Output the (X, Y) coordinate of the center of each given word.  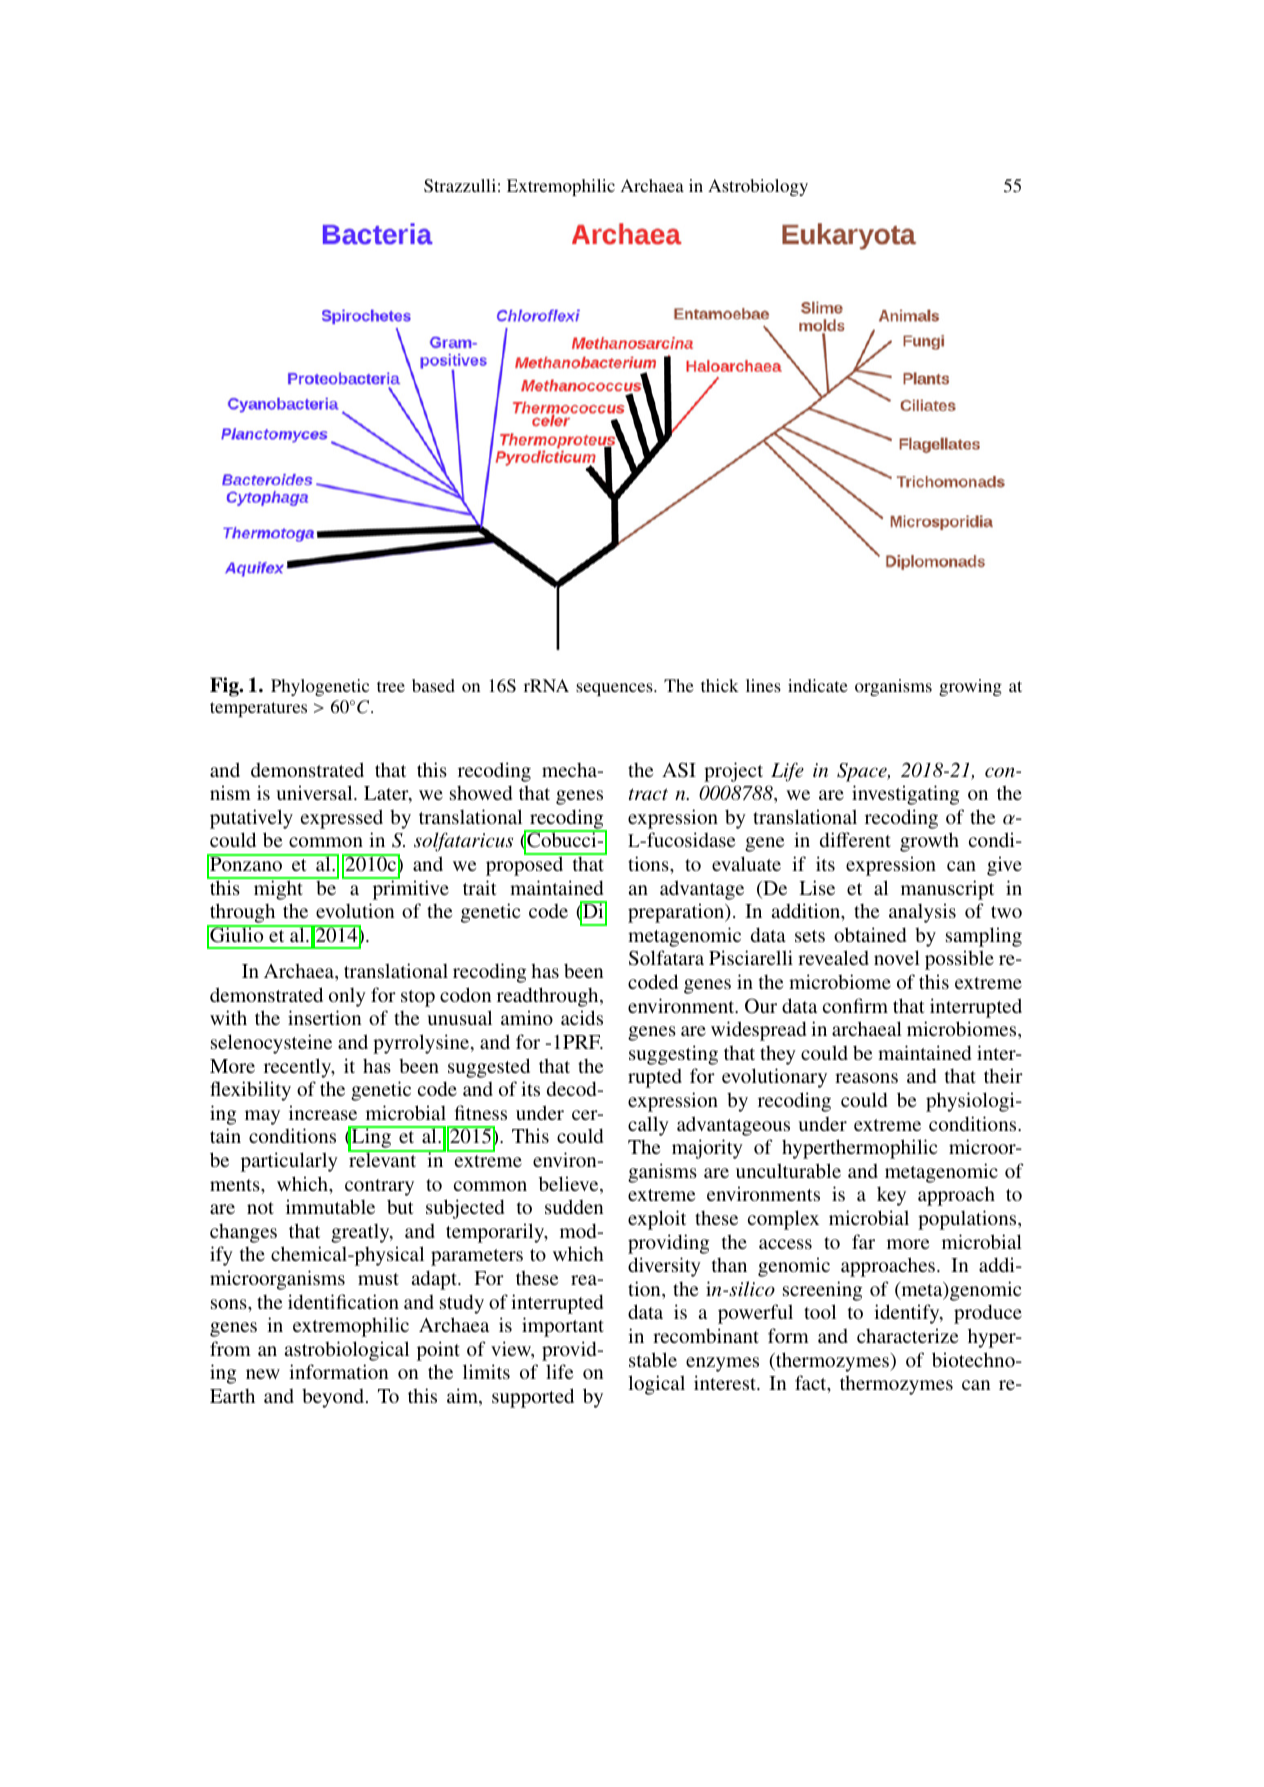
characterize (907, 1335)
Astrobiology (758, 187)
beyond (334, 1398)
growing (970, 687)
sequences (615, 689)
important (563, 1327)
